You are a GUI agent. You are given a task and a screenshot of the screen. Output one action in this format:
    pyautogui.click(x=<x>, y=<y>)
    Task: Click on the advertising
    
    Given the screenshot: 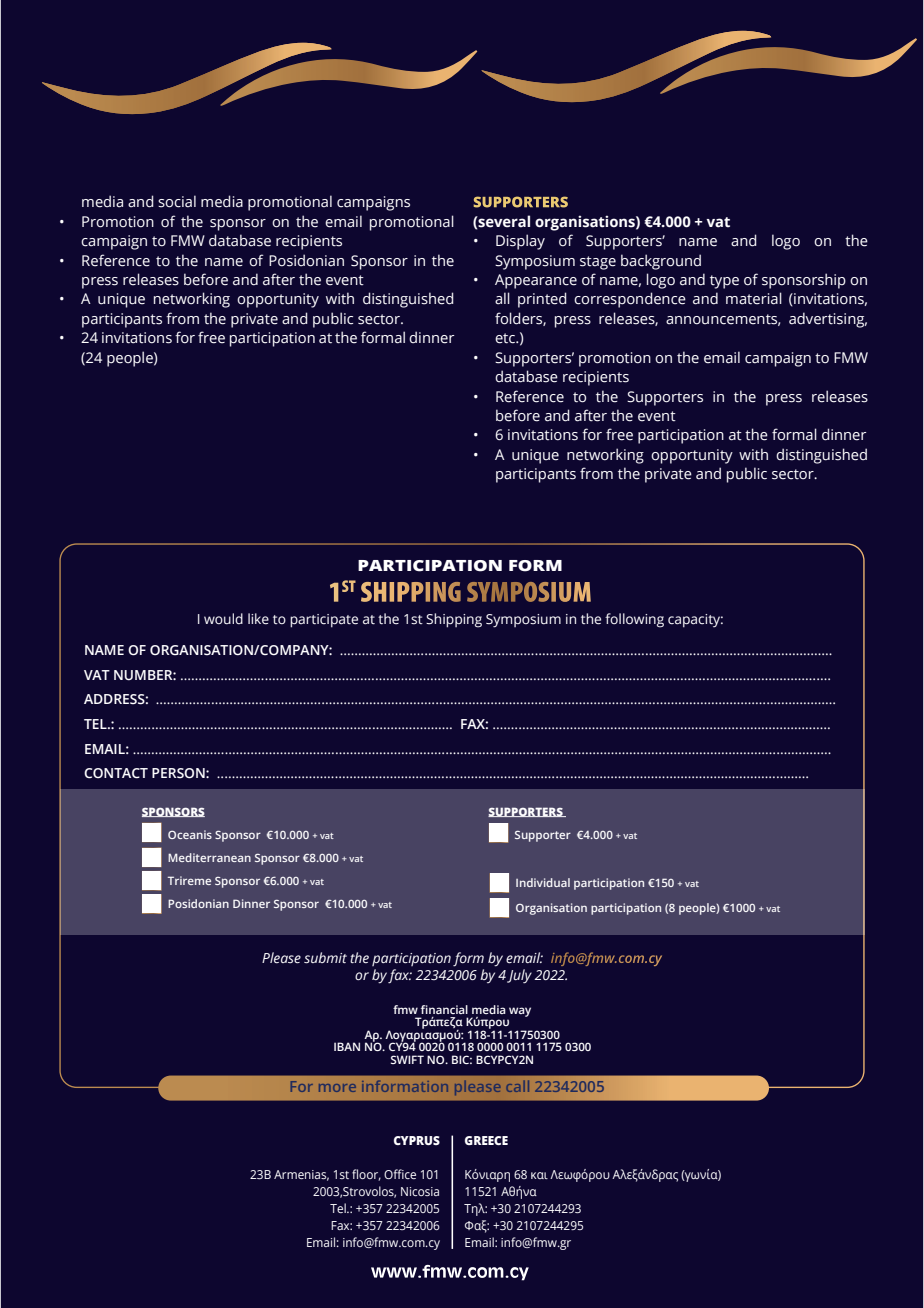 What is the action you would take?
    pyautogui.click(x=828, y=320)
